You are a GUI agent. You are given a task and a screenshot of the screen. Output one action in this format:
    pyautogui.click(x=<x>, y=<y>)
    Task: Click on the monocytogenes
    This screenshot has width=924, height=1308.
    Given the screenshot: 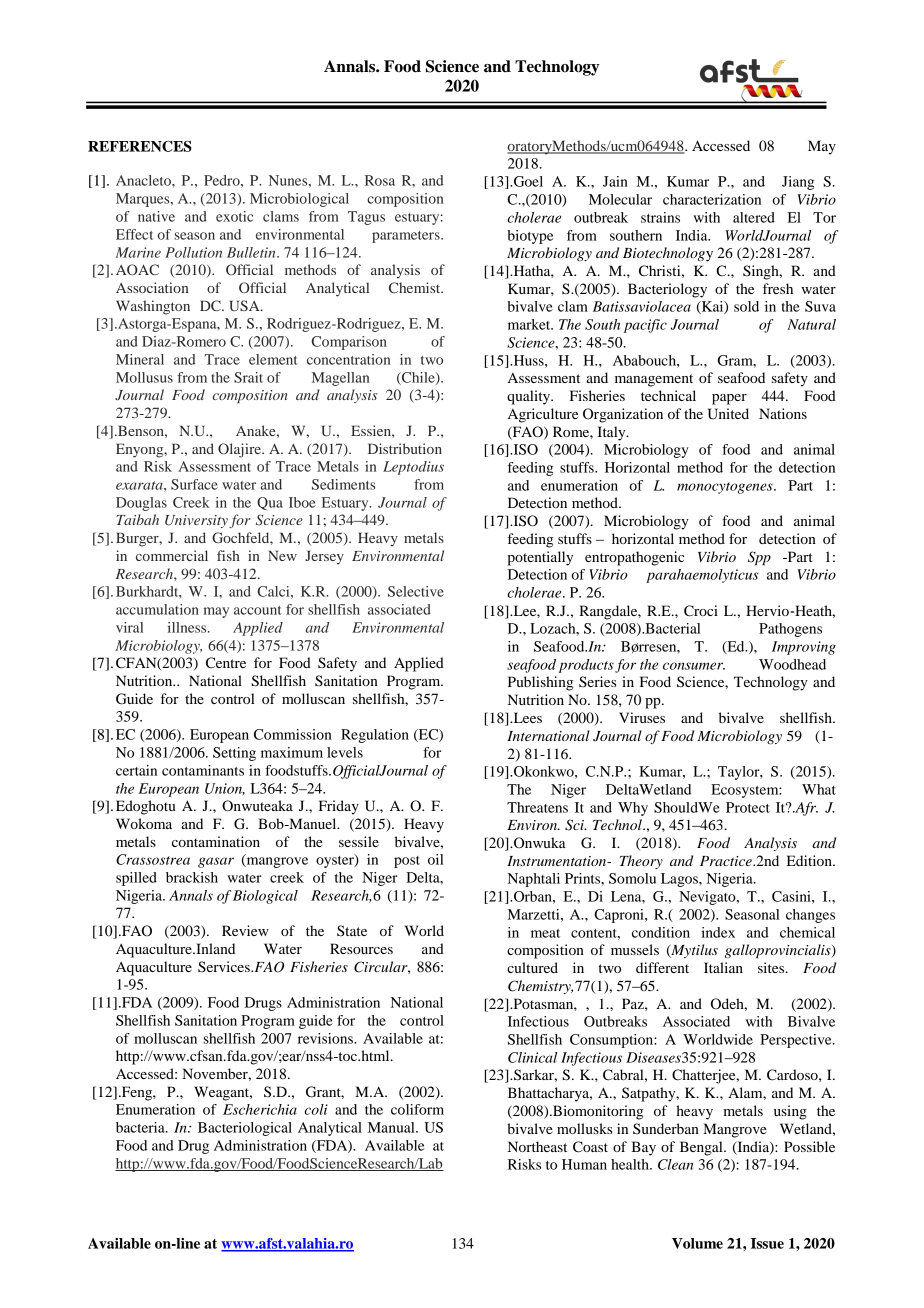 What is the action you would take?
    pyautogui.click(x=726, y=488)
